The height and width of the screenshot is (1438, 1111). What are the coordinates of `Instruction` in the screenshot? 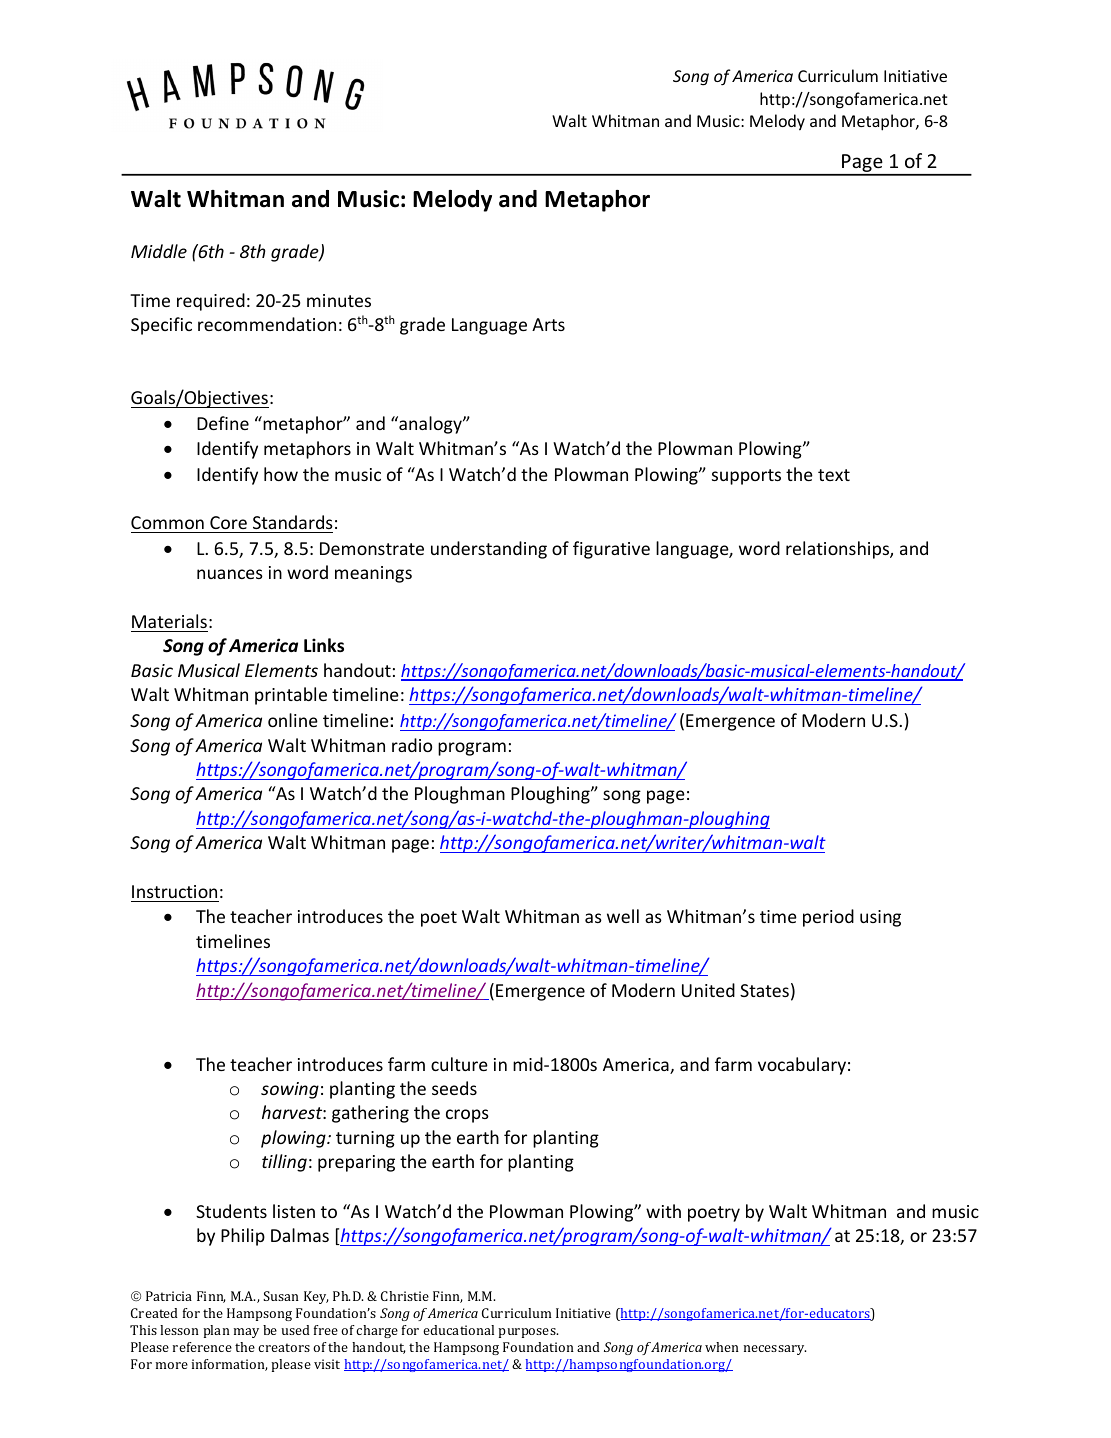 It's located at (174, 891).
